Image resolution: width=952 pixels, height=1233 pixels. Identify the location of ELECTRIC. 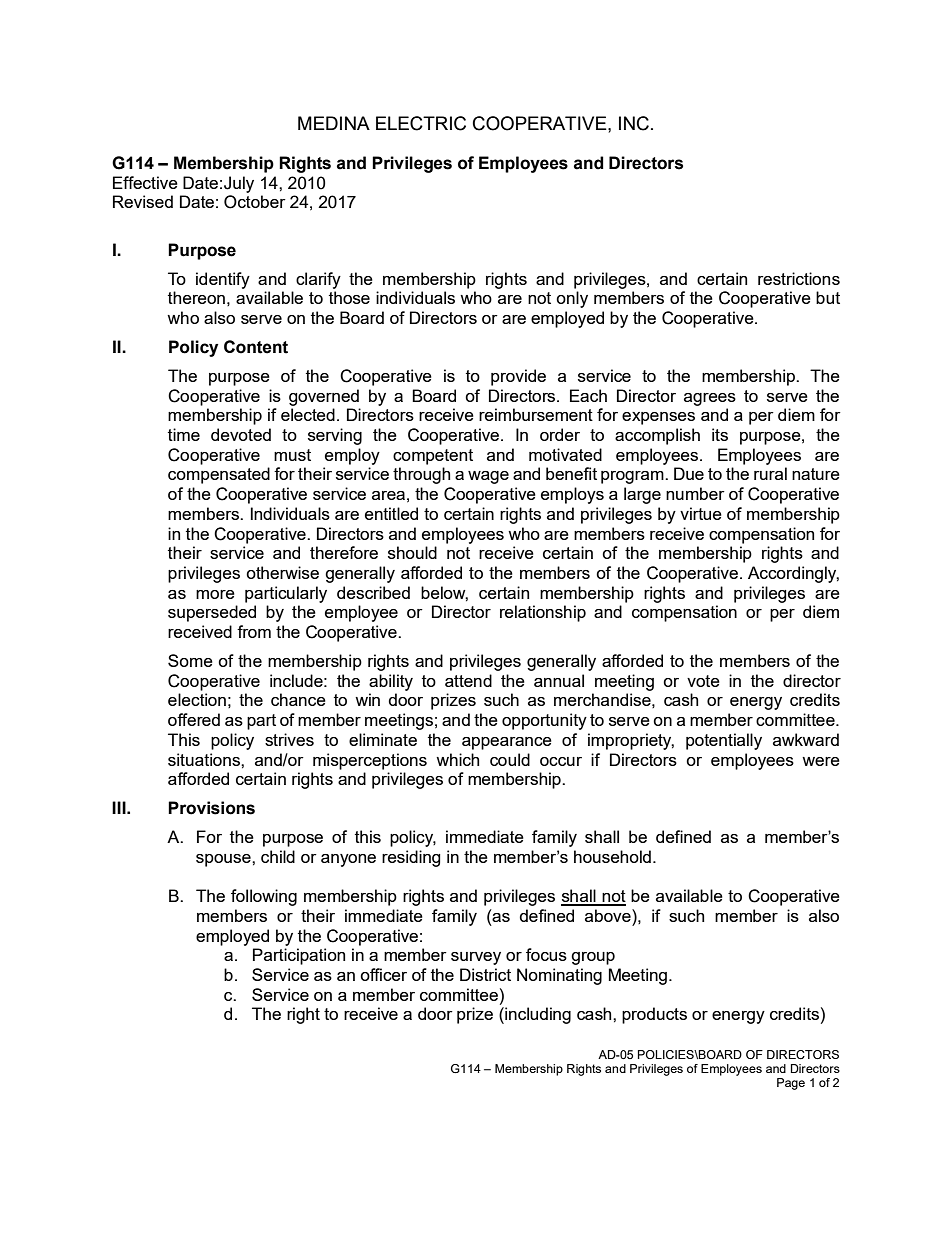
(421, 123).
